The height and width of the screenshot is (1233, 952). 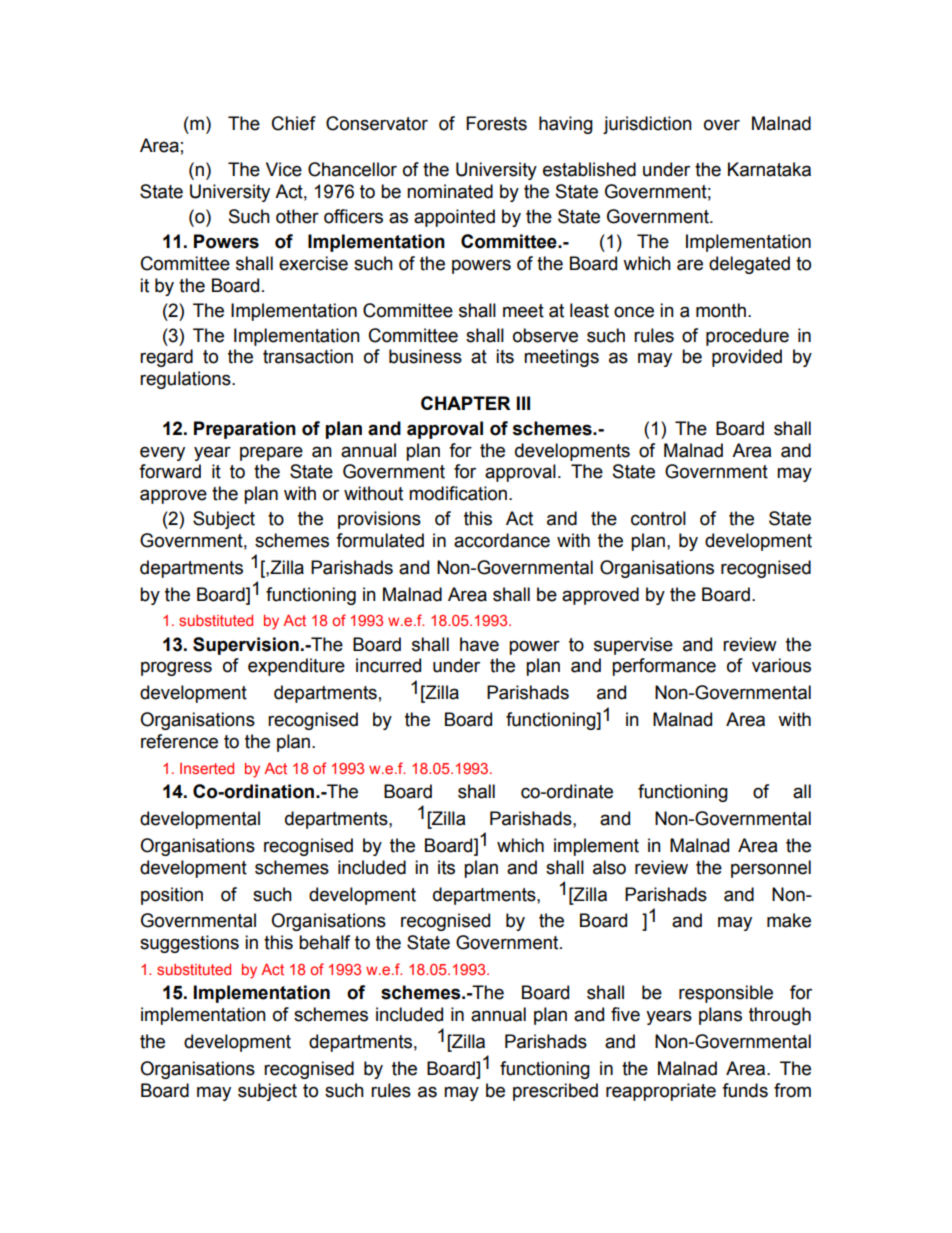 I want to click on Forests, so click(x=496, y=123).
